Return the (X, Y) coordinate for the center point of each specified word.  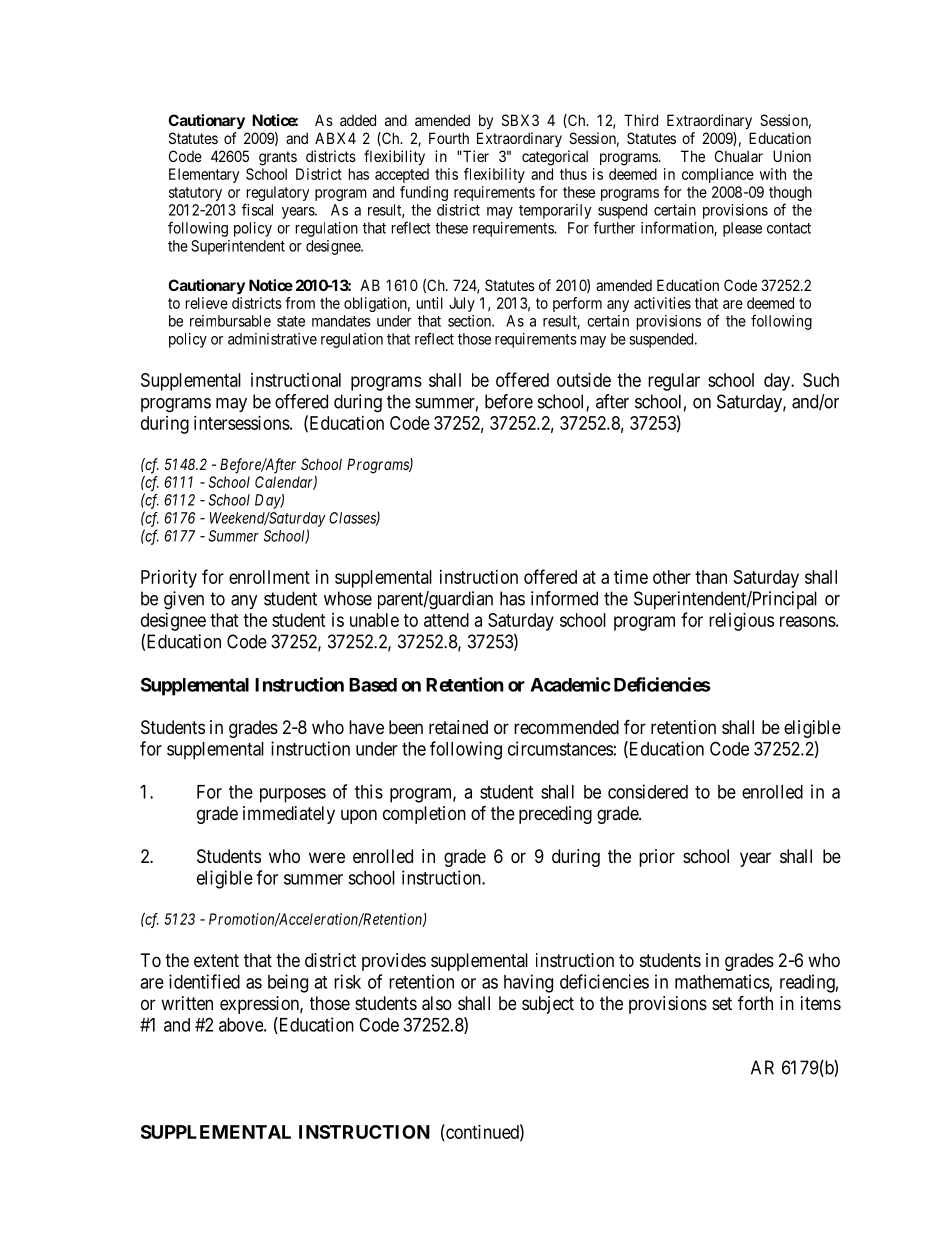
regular (674, 382)
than (711, 577)
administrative (272, 339)
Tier (475, 156)
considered (648, 791)
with (773, 174)
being (288, 983)
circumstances (560, 748)
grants (278, 158)
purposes (293, 795)
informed (564, 598)
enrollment (269, 577)
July (462, 304)
